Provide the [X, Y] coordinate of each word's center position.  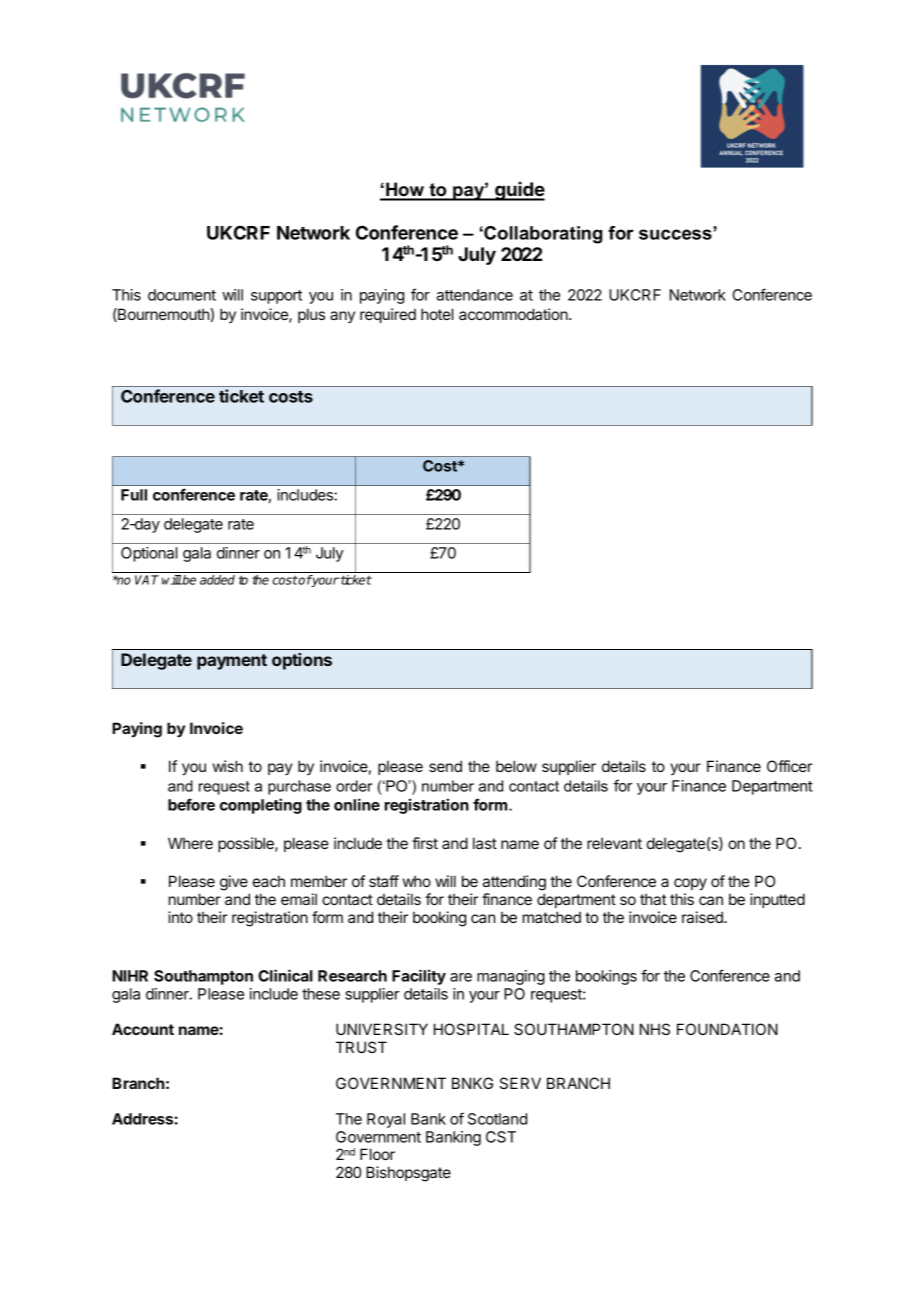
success [676, 233]
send [445, 766]
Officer [789, 766]
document [182, 295]
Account [143, 1029]
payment [232, 662]
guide [519, 191]
